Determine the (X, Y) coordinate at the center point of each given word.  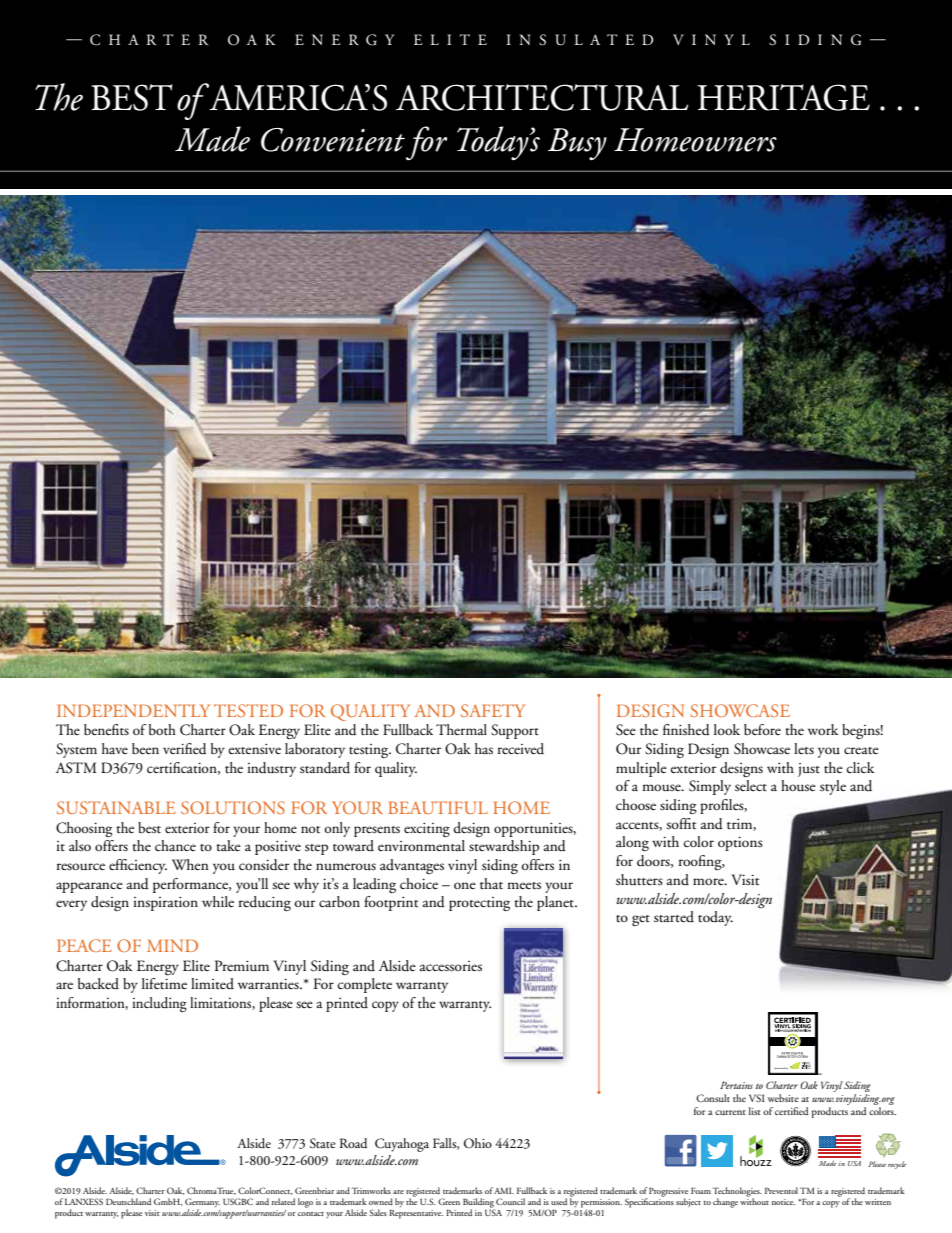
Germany (202, 1204)
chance (175, 845)
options (740, 844)
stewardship (504, 847)
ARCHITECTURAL (542, 97)
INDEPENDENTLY (133, 710)
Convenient (333, 140)
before (762, 729)
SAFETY (493, 710)
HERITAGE (783, 97)
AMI (504, 1190)
